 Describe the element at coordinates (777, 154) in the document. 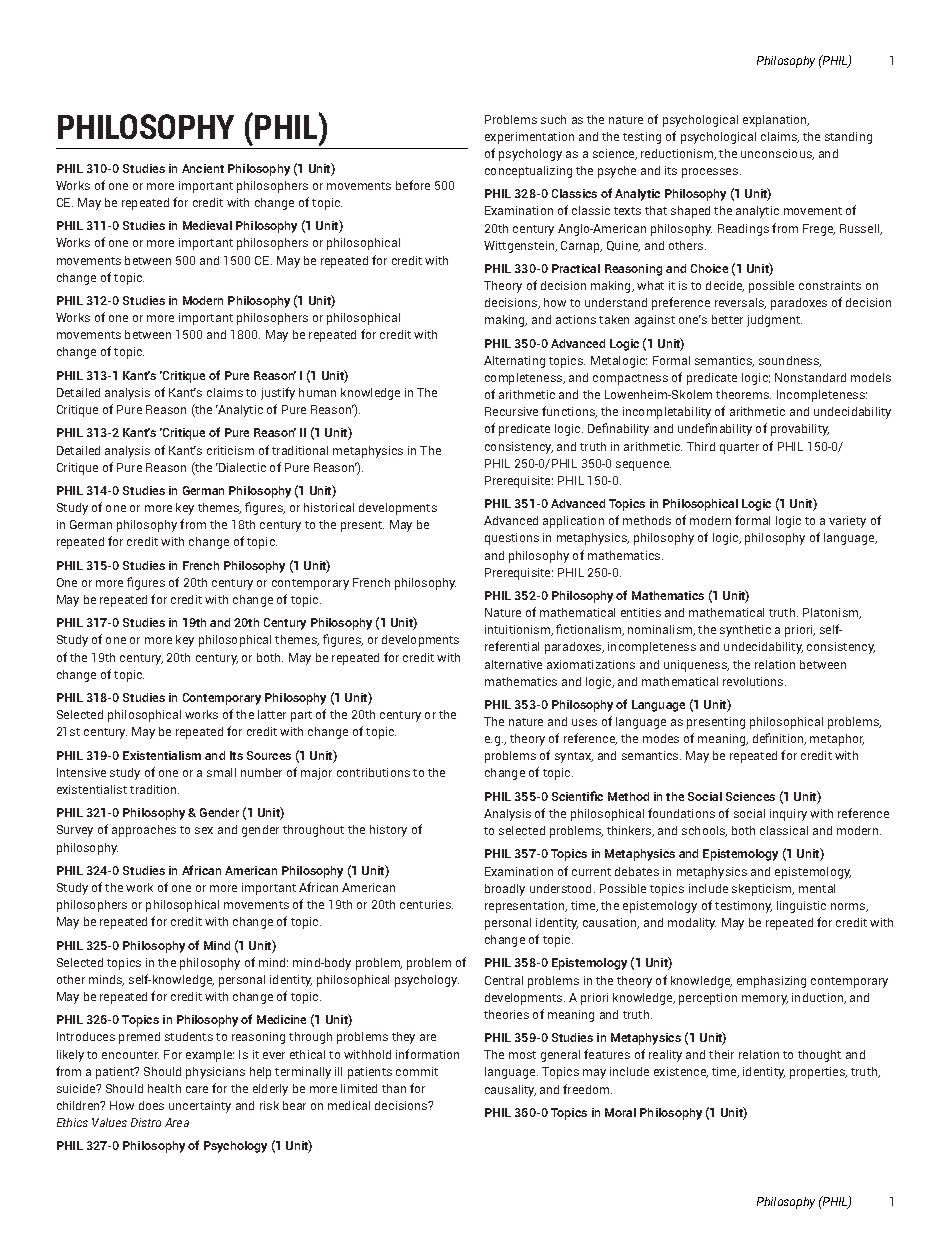

I see `unconscious` at that location.
